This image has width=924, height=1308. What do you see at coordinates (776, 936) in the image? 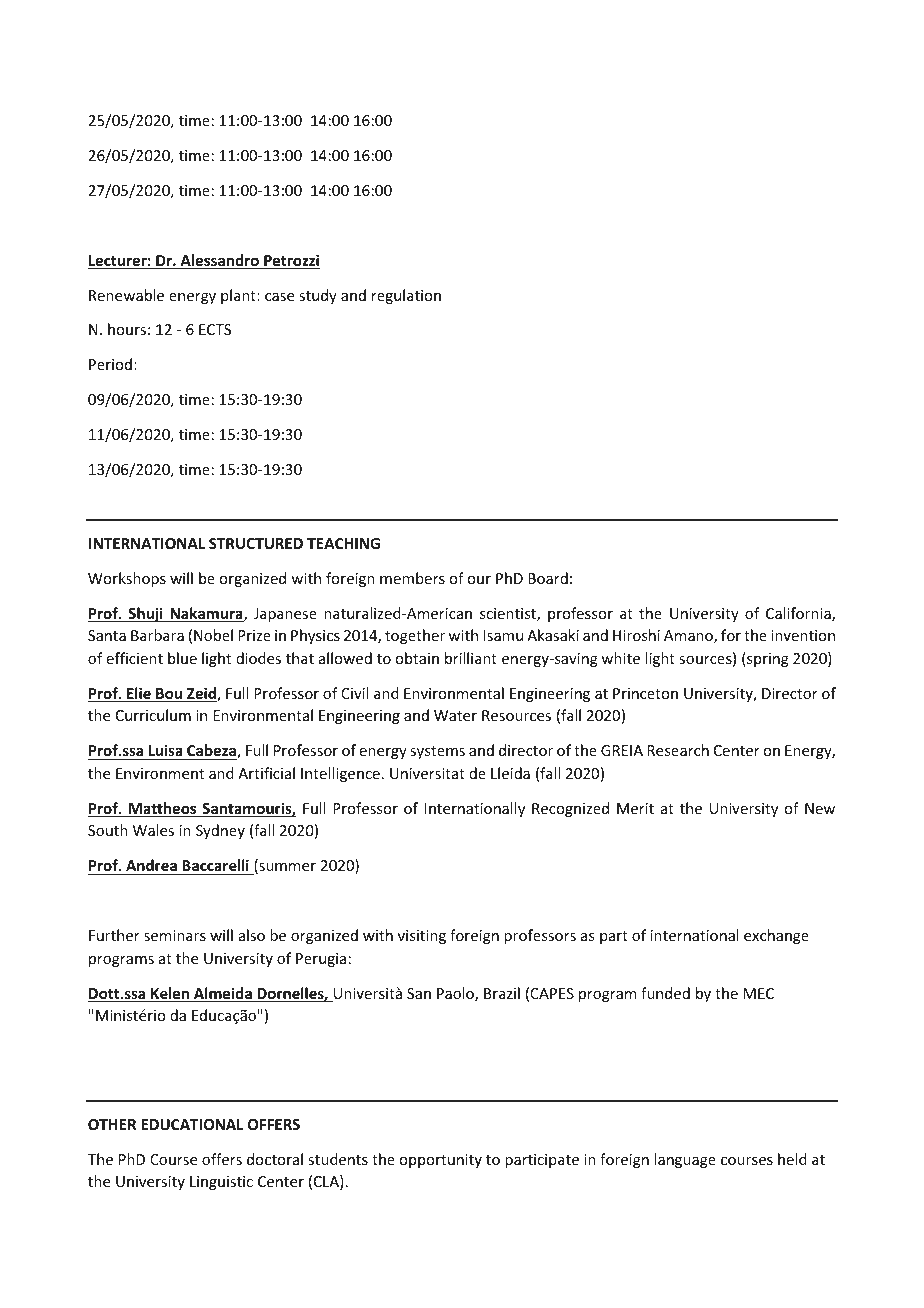
I see `exchange` at bounding box center [776, 936].
